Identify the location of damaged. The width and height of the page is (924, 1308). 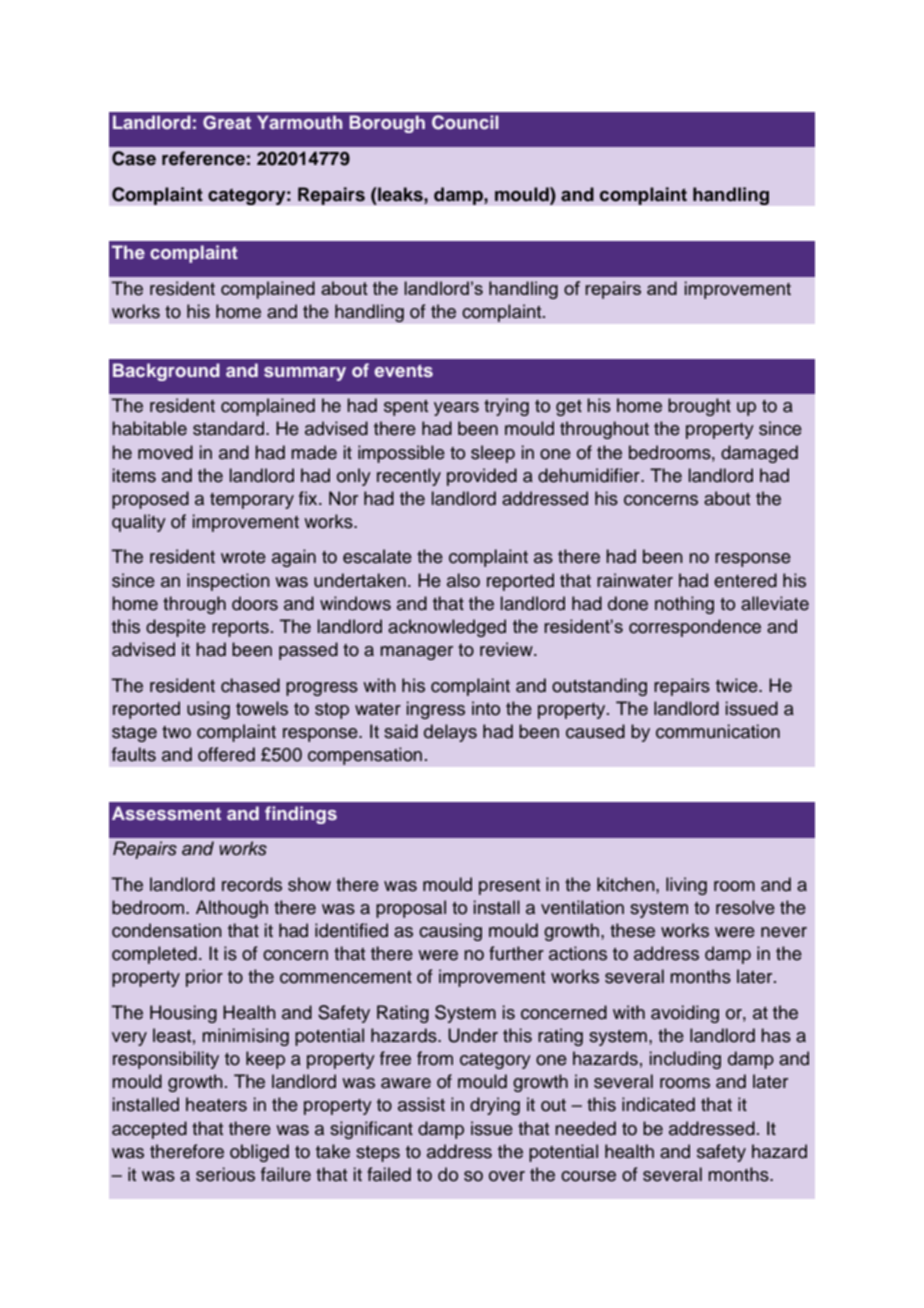
(759, 454).
